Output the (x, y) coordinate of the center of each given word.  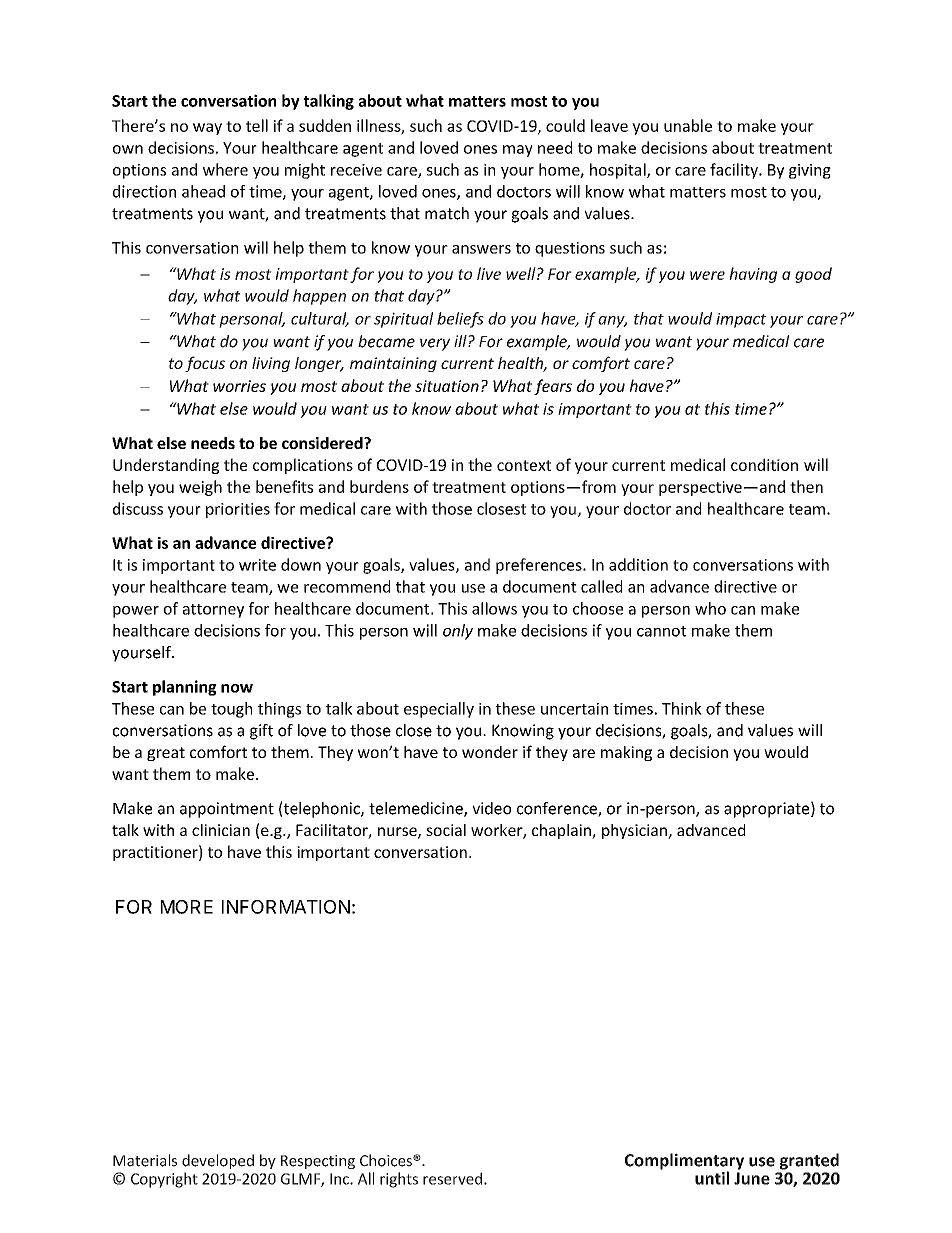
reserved (452, 1178)
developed (218, 1161)
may (518, 151)
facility (735, 171)
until (712, 1178)
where (225, 169)
